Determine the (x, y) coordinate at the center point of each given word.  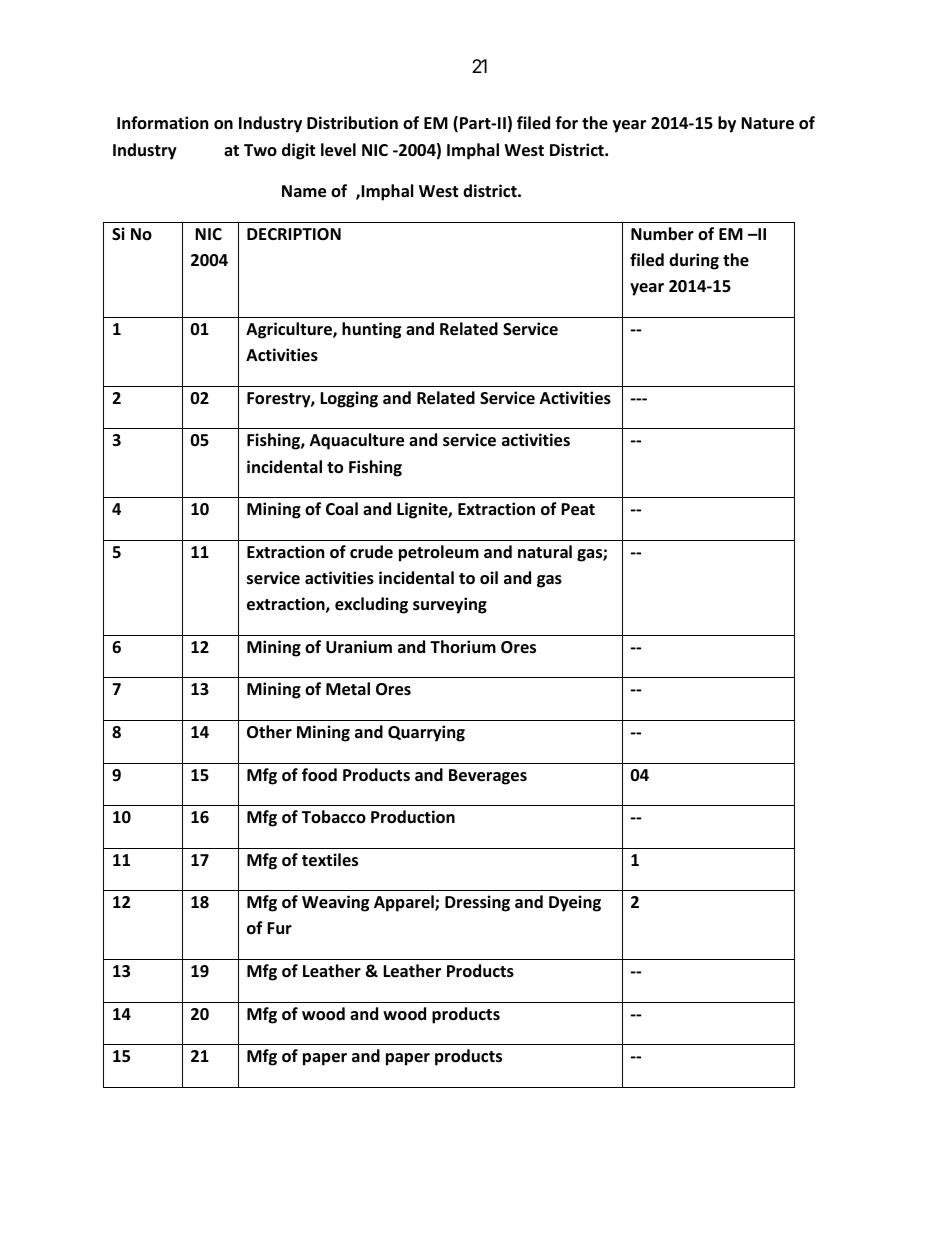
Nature (767, 123)
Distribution (352, 123)
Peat (578, 509)
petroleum (439, 553)
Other (269, 732)
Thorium (463, 646)
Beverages (488, 777)
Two (260, 150)
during (694, 261)
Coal (342, 508)
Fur (279, 928)
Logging (349, 399)
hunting (371, 330)
